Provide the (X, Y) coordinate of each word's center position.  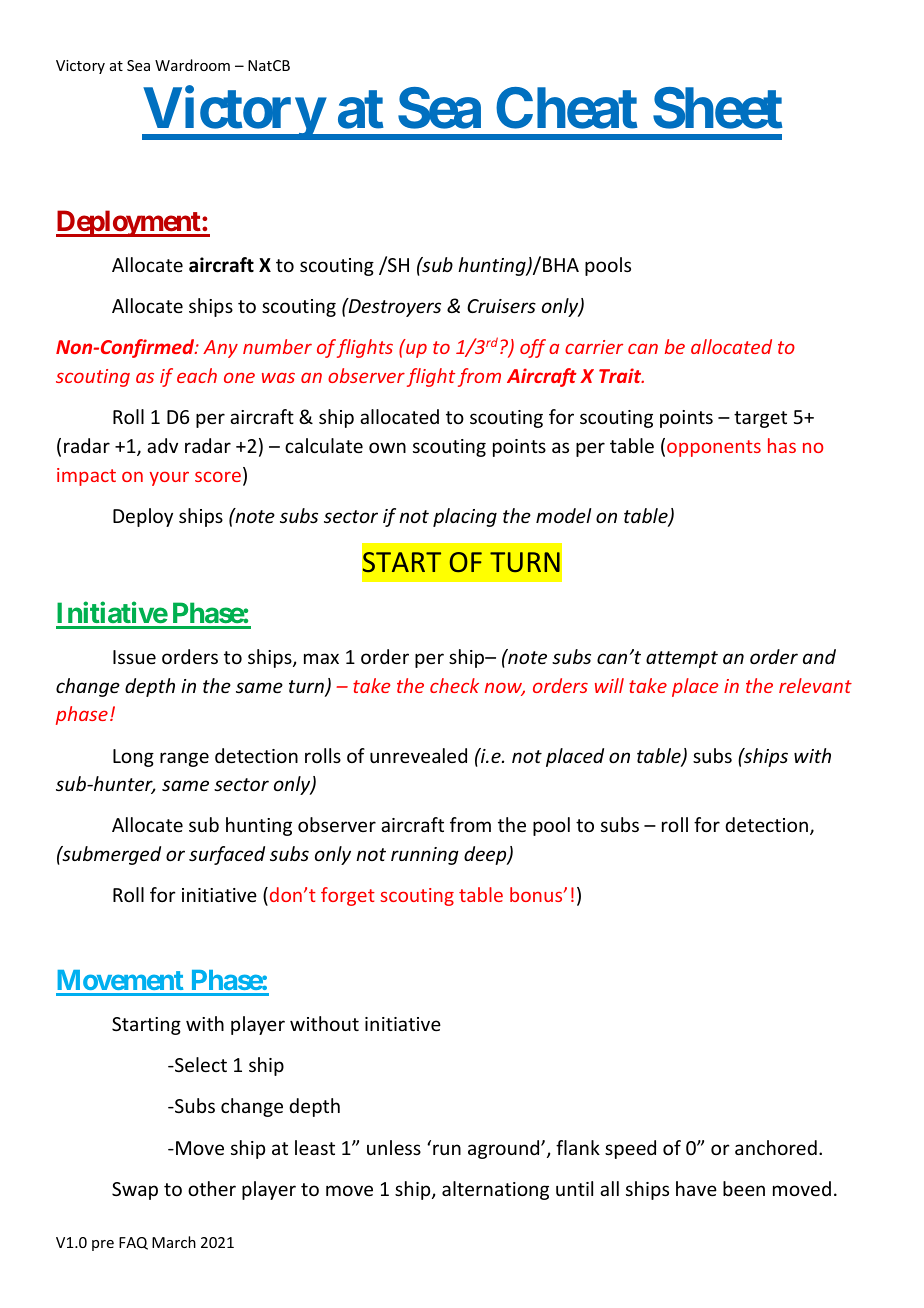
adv (162, 445)
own (387, 447)
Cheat (567, 108)
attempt (682, 659)
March (174, 1242)
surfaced (227, 855)
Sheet (718, 108)
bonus (537, 894)
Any (220, 349)
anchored (776, 1147)
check (454, 685)
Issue (134, 657)
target (760, 419)
